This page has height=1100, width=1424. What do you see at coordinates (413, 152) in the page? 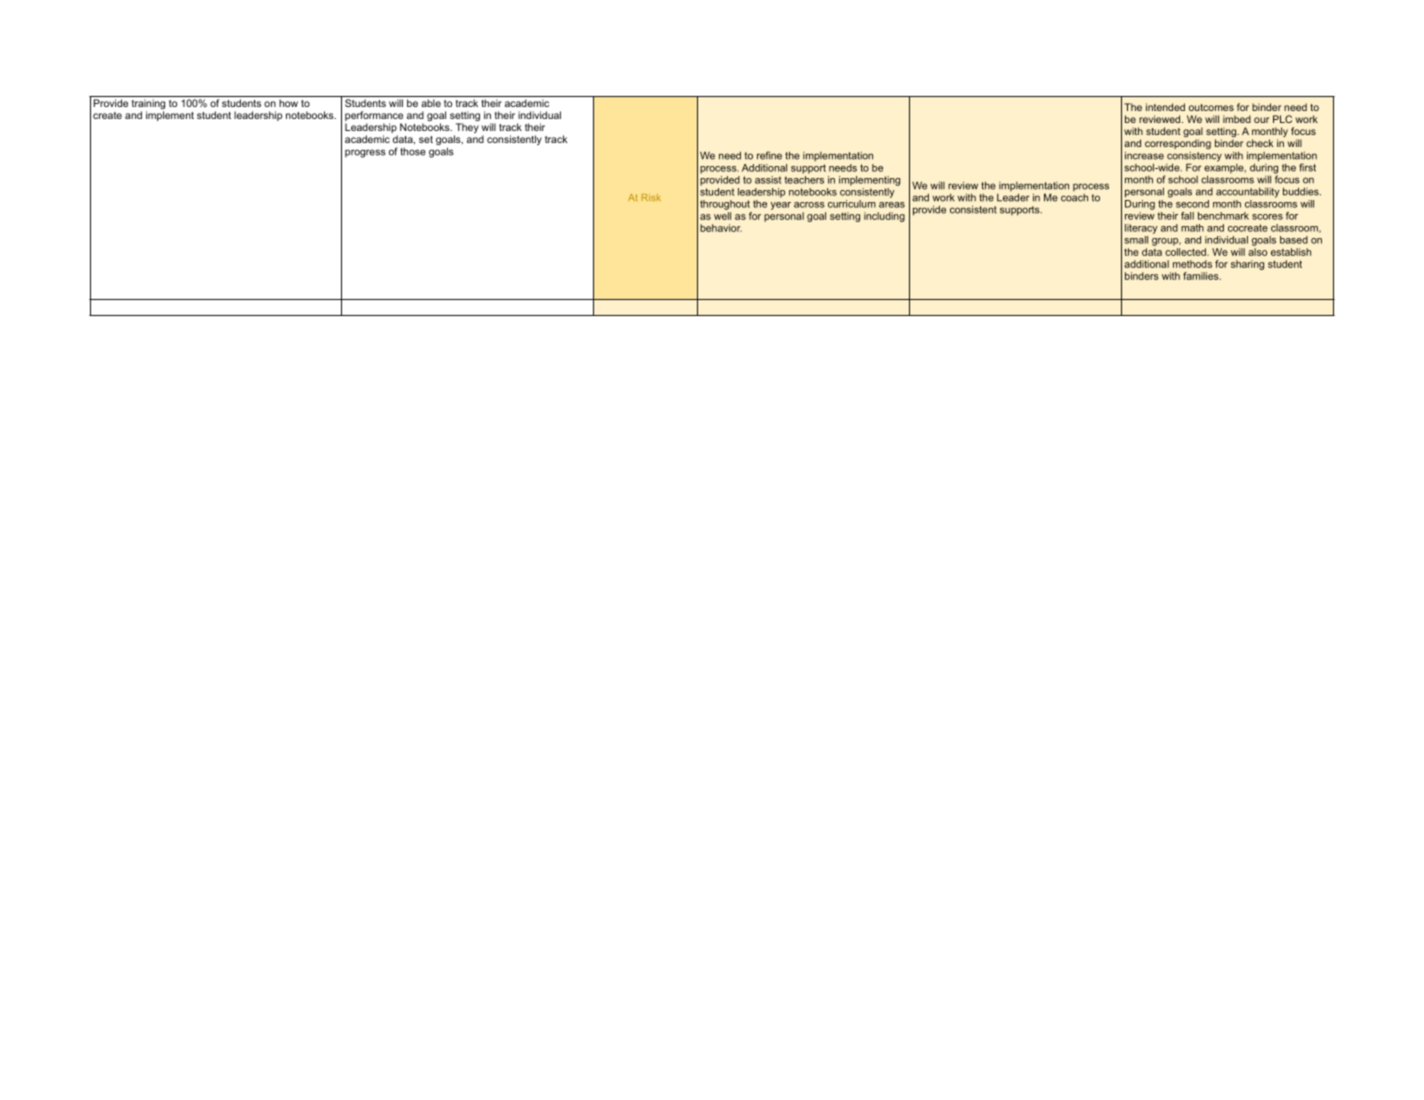
I see `those` at bounding box center [413, 152].
